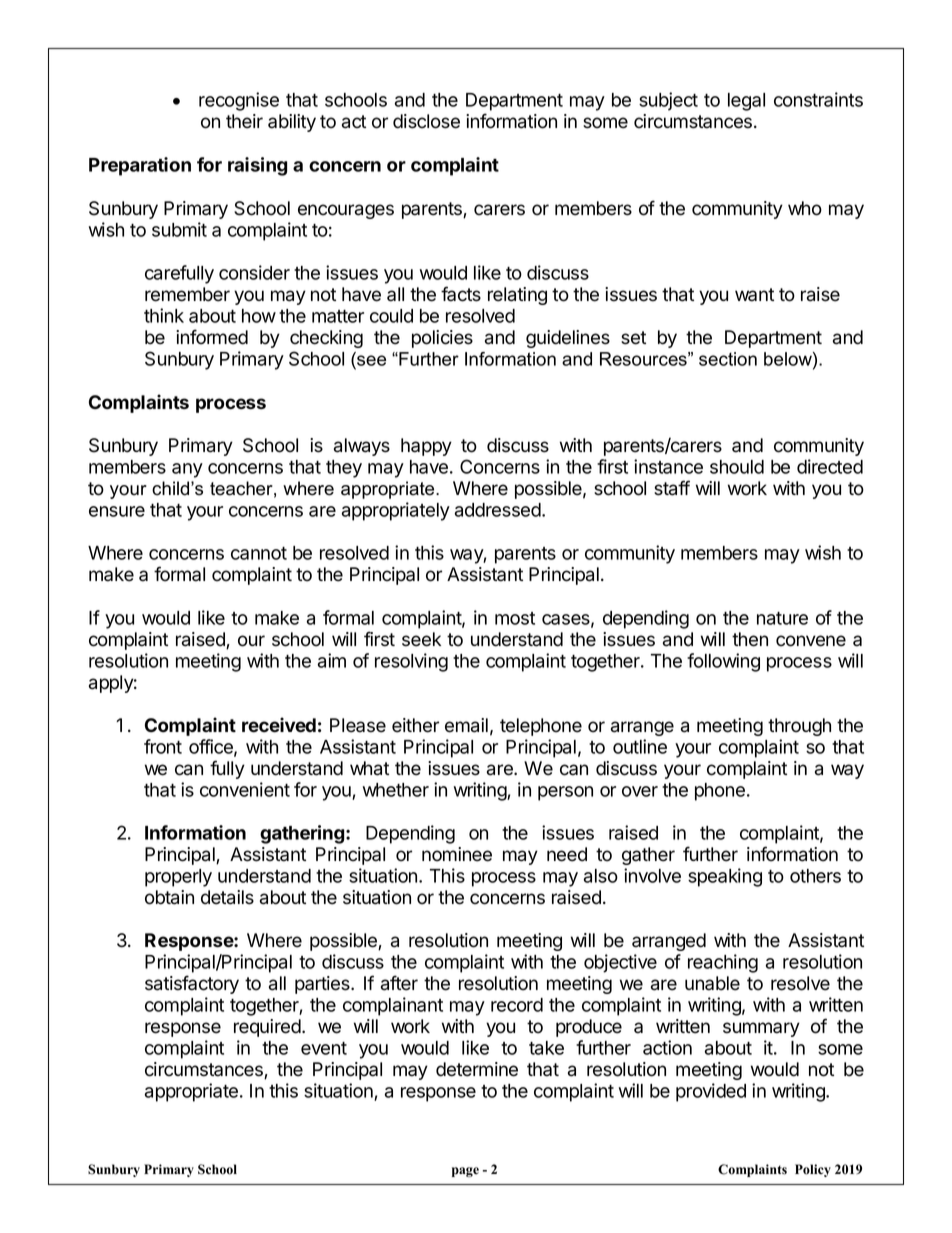  Describe the element at coordinates (244, 121) in the document. I see `their` at that location.
